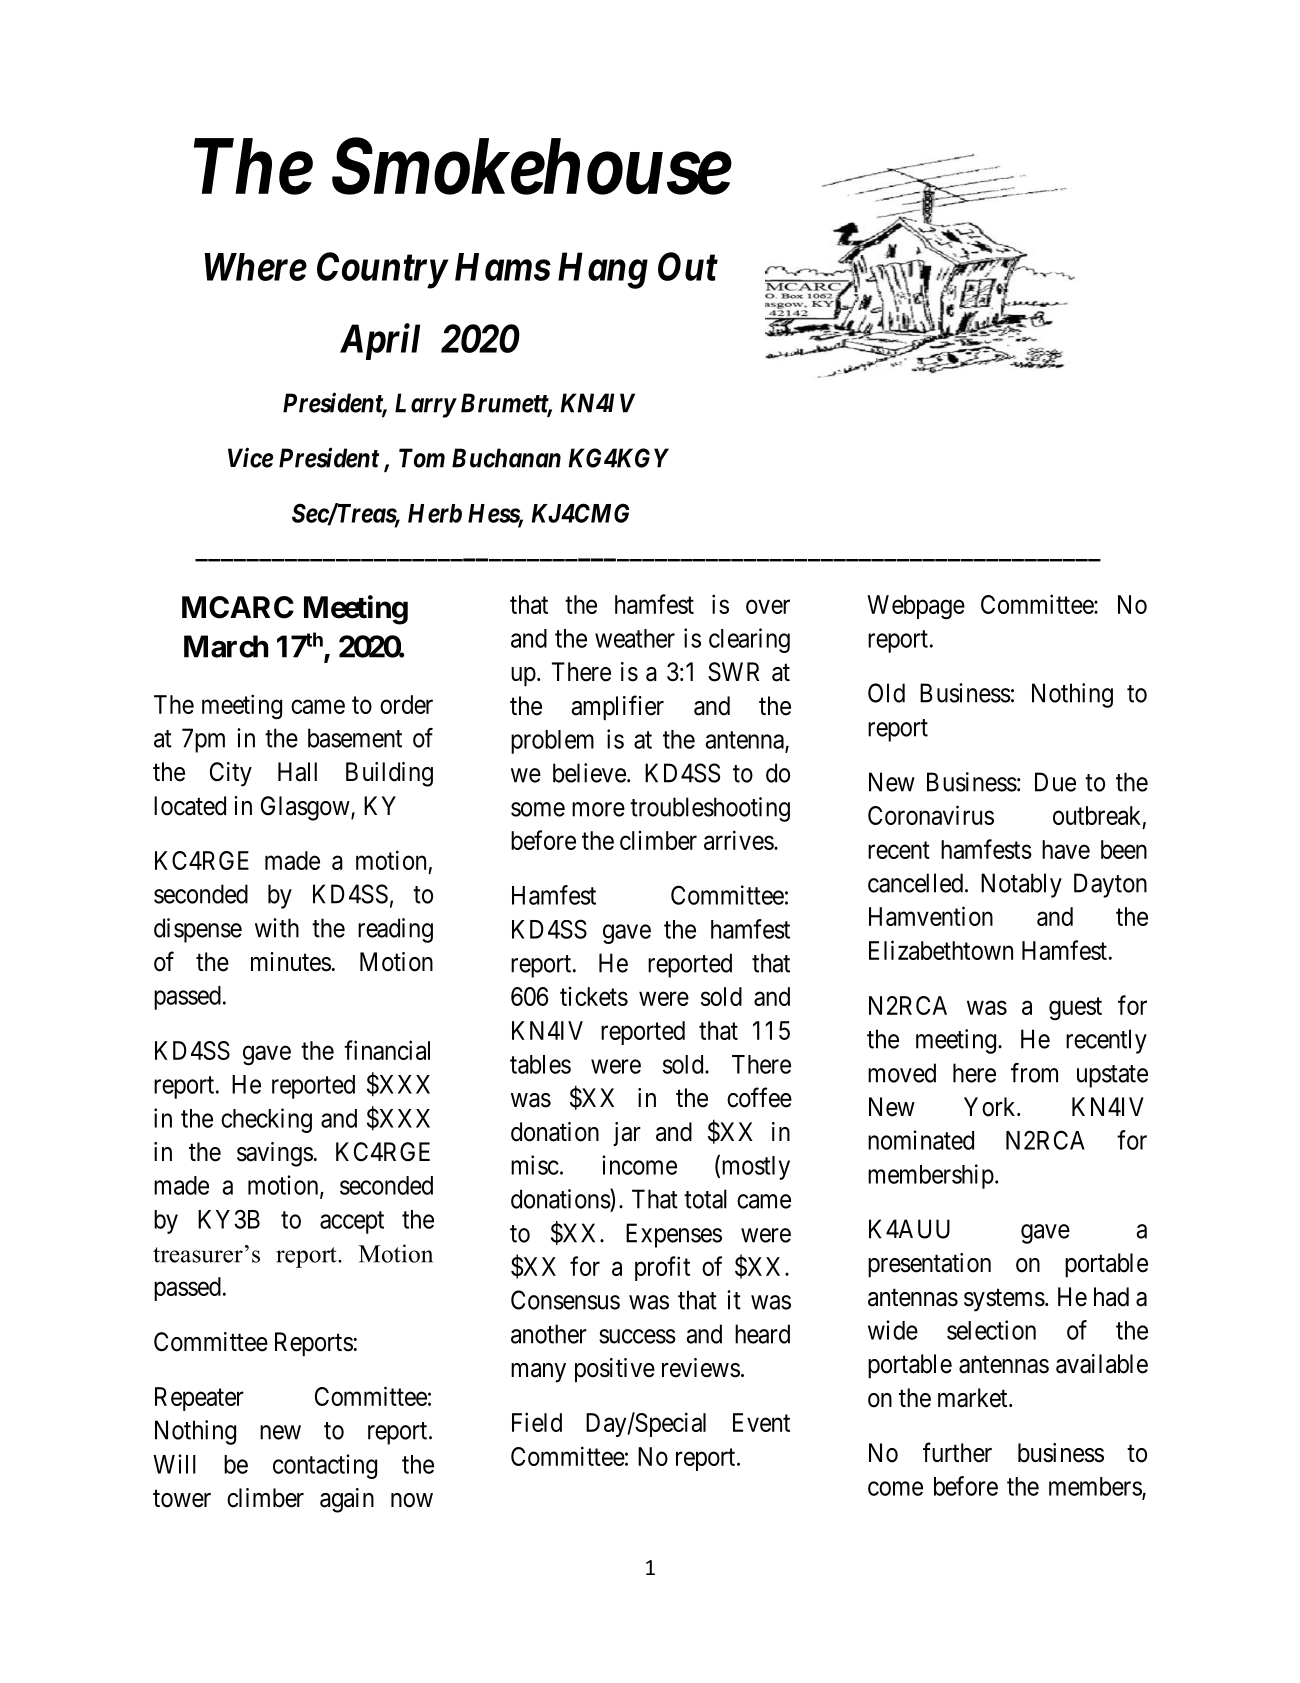 This image has width=1300, height=1683. What do you see at coordinates (603, 271) in the image?
I see `Hang` at bounding box center [603, 271].
